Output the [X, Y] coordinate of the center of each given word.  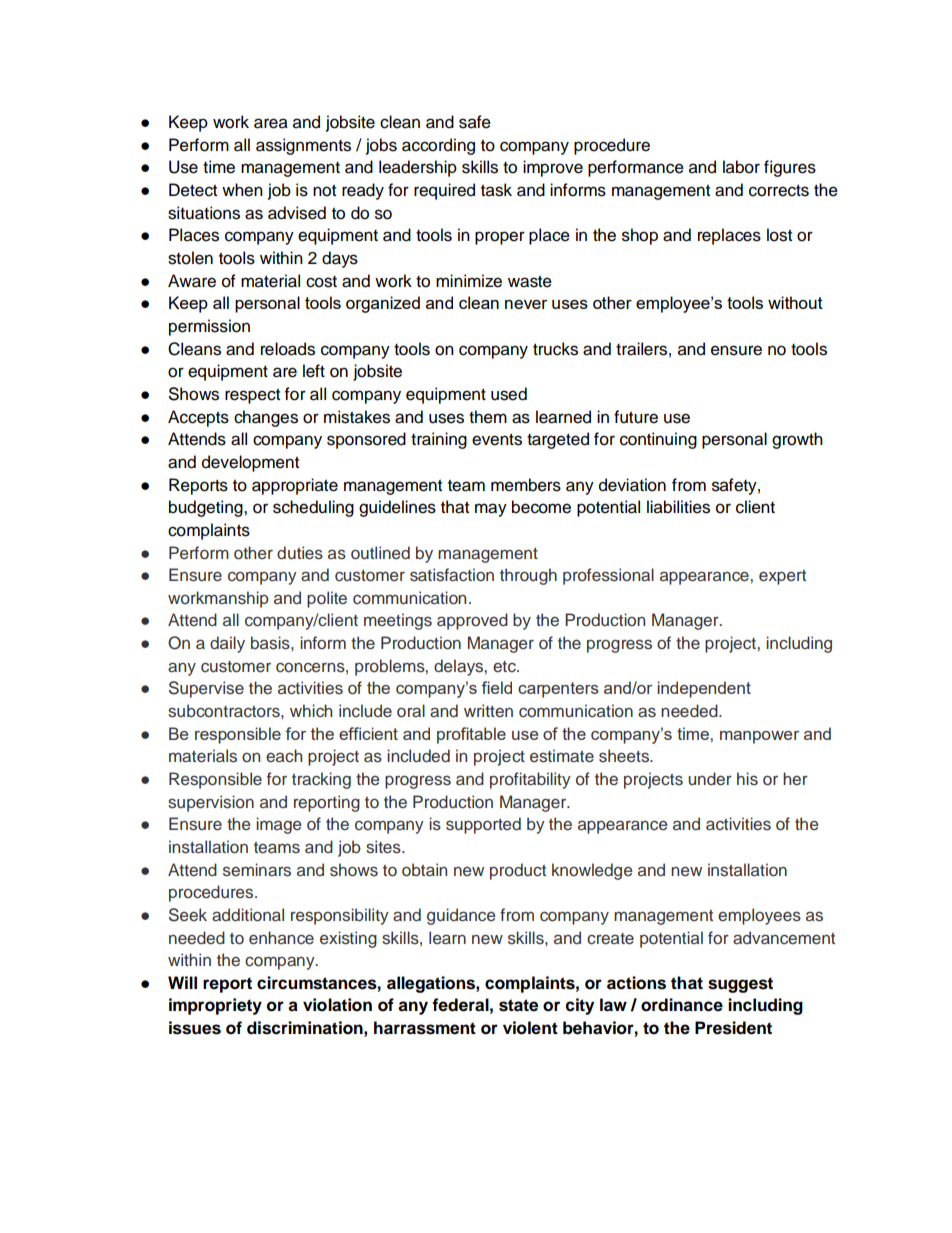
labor [741, 167]
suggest [740, 985]
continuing [658, 440]
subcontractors [225, 711]
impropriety [215, 1006]
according [438, 146]
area [271, 123]
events [497, 440]
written [488, 711]
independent [704, 689]
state [518, 1005]
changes [266, 418]
